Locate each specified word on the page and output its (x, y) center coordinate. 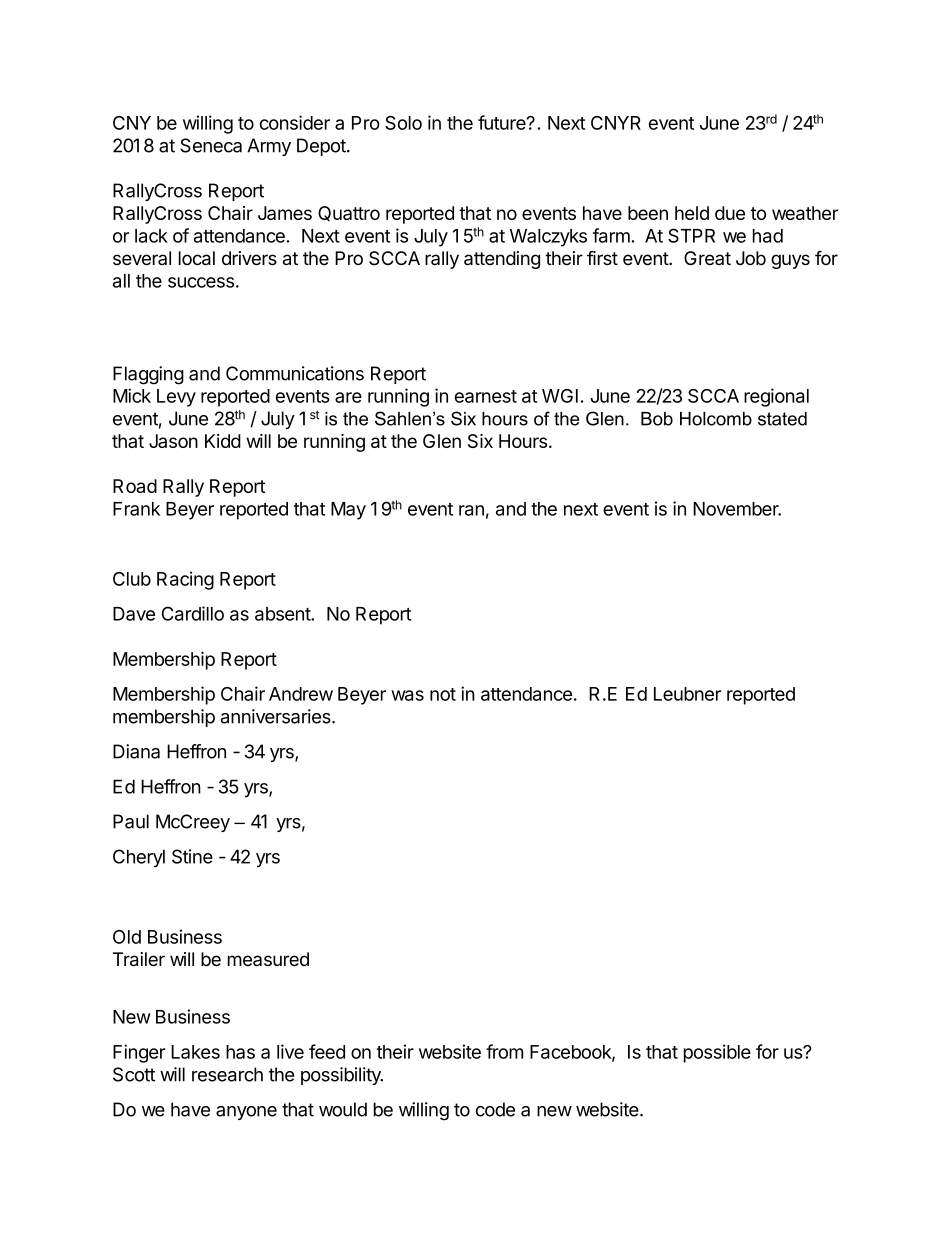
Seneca (211, 145)
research (227, 1074)
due (730, 213)
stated (782, 419)
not (443, 694)
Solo (403, 123)
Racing (185, 580)
